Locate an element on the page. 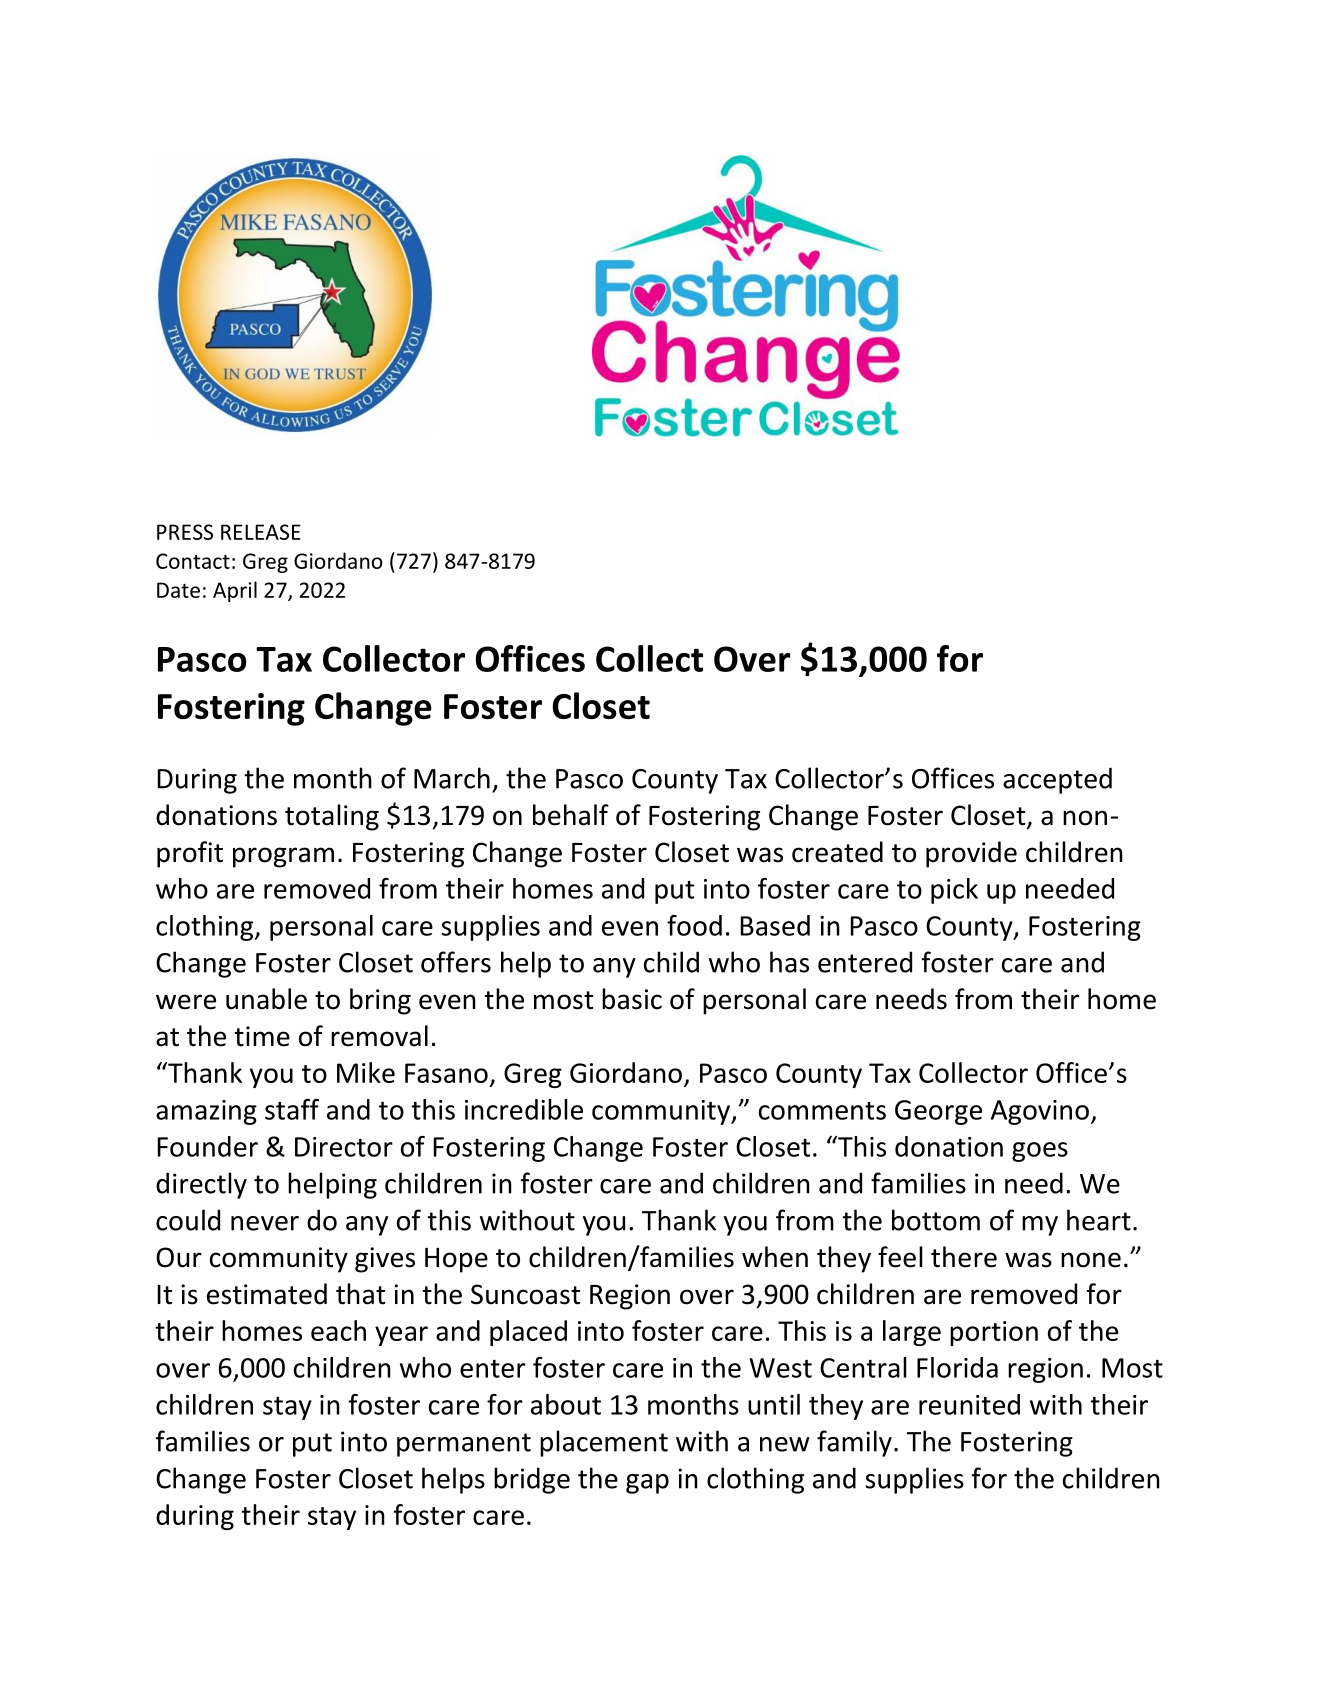 This image has height=1707, width=1319. incredible is located at coordinates (524, 1109).
